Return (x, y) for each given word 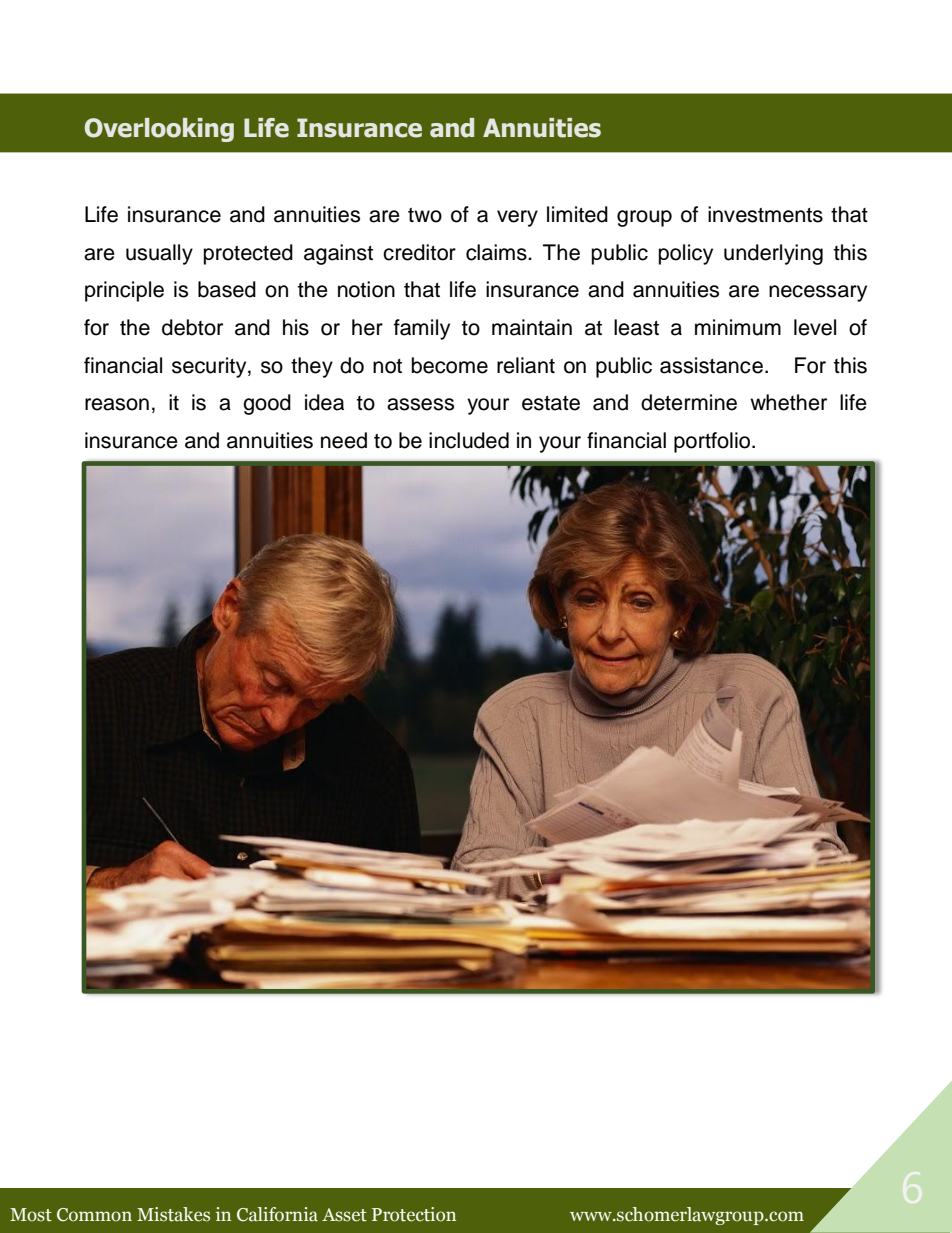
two (425, 215)
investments (765, 214)
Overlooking (159, 130)
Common (94, 1215)
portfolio (713, 442)
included (469, 440)
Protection (414, 1214)
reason (117, 404)
